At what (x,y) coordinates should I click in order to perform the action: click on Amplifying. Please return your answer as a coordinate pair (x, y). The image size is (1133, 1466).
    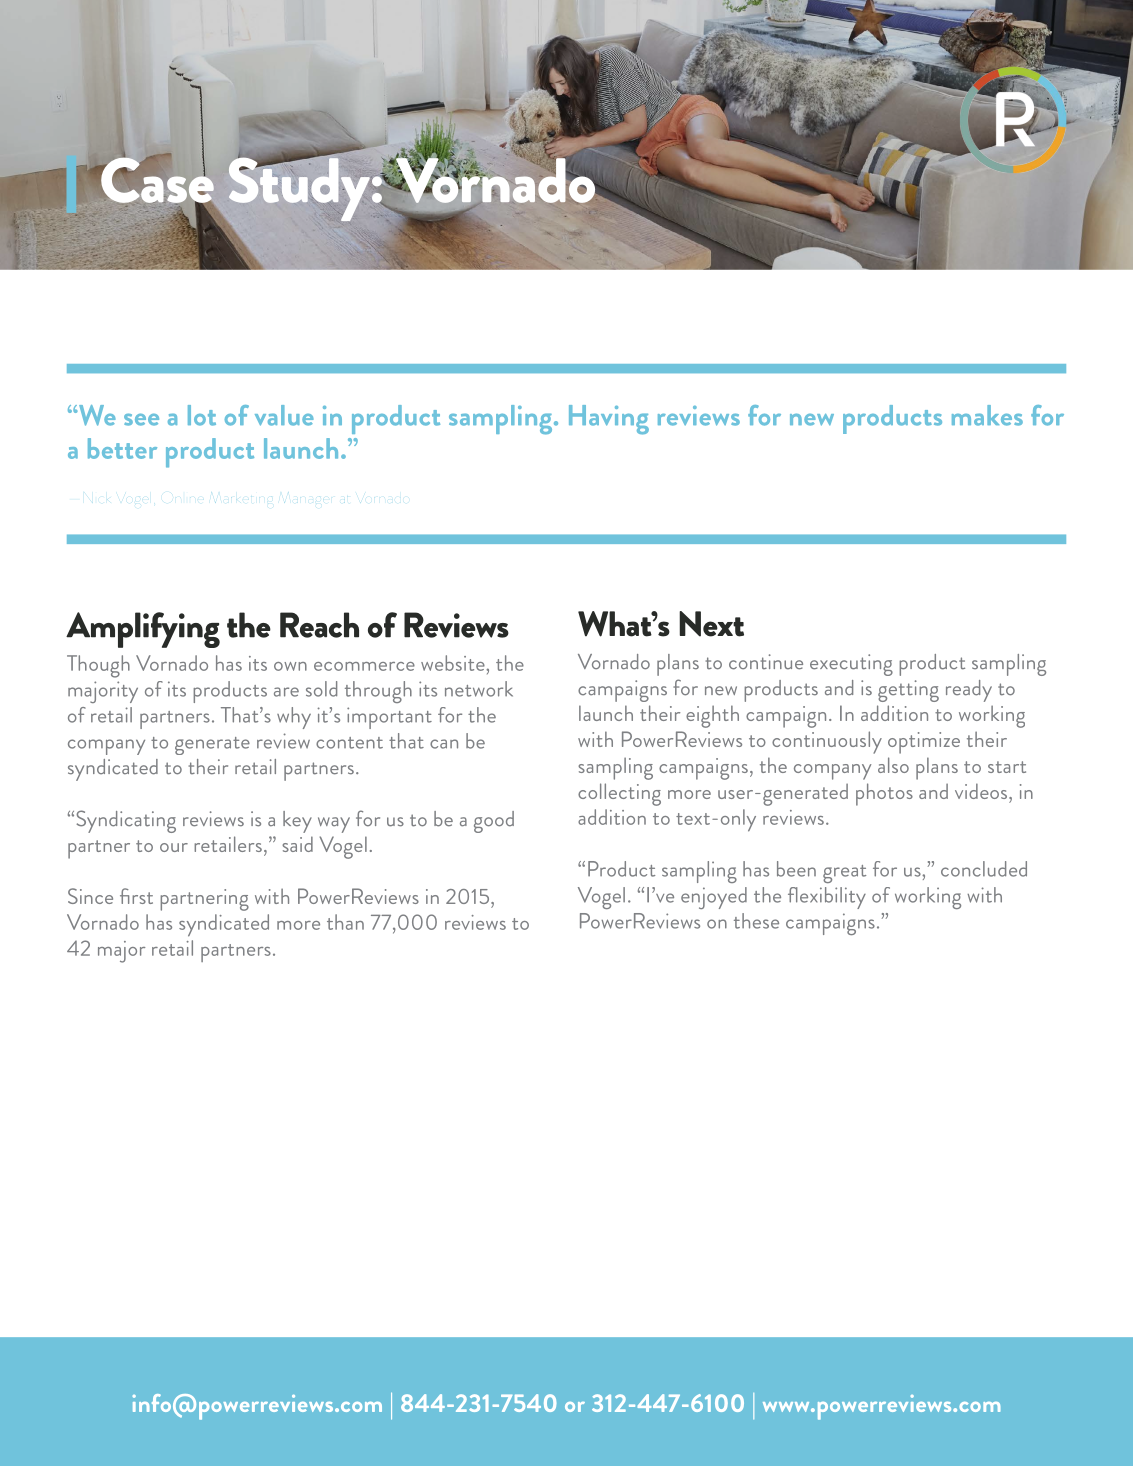
    Looking at the image, I should click on (143, 630).
